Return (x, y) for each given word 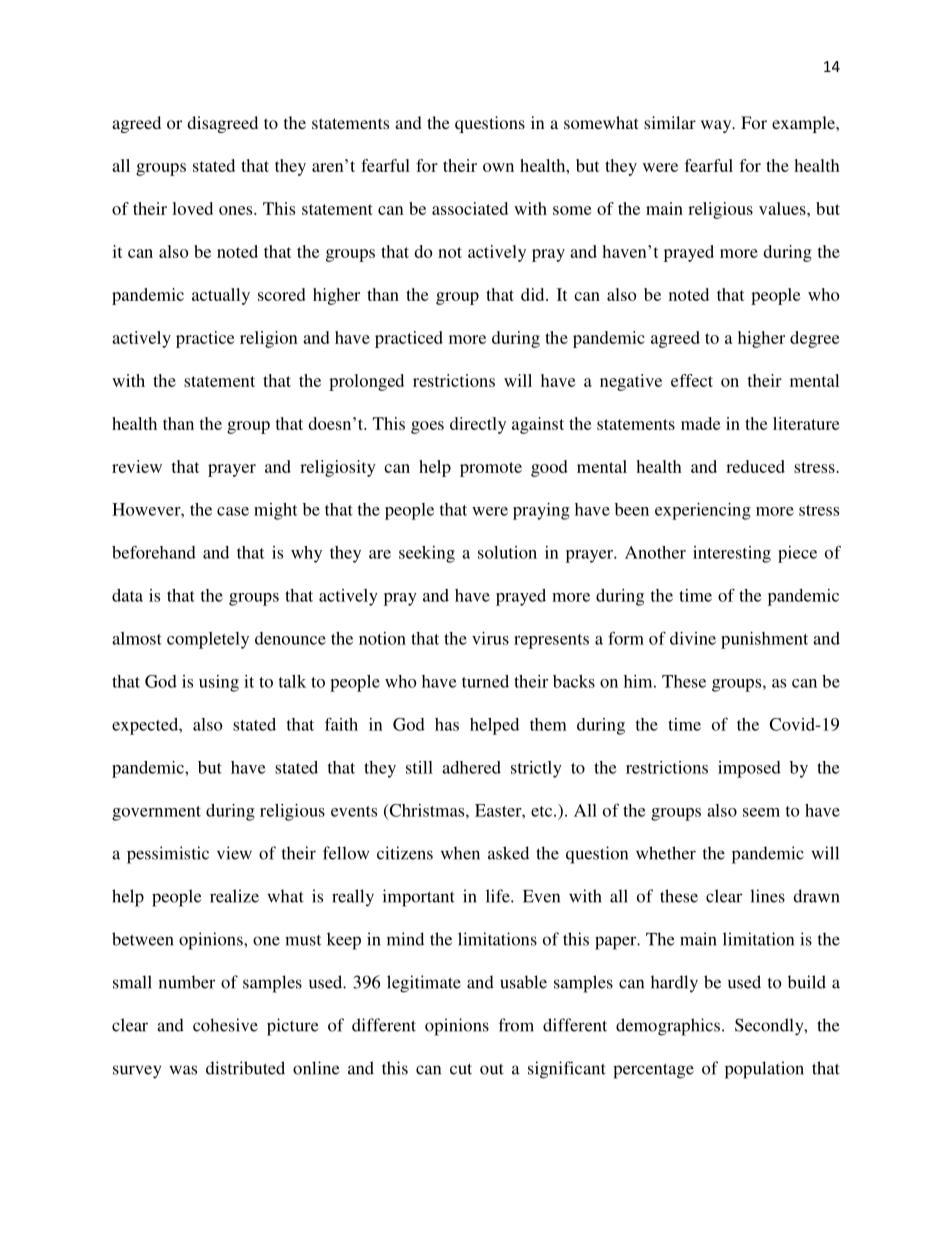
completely (208, 640)
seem (761, 812)
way (717, 126)
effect (692, 380)
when (460, 853)
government (156, 813)
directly (478, 425)
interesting (732, 554)
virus (490, 638)
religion (269, 339)
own (498, 167)
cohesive (225, 1025)
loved (192, 208)
